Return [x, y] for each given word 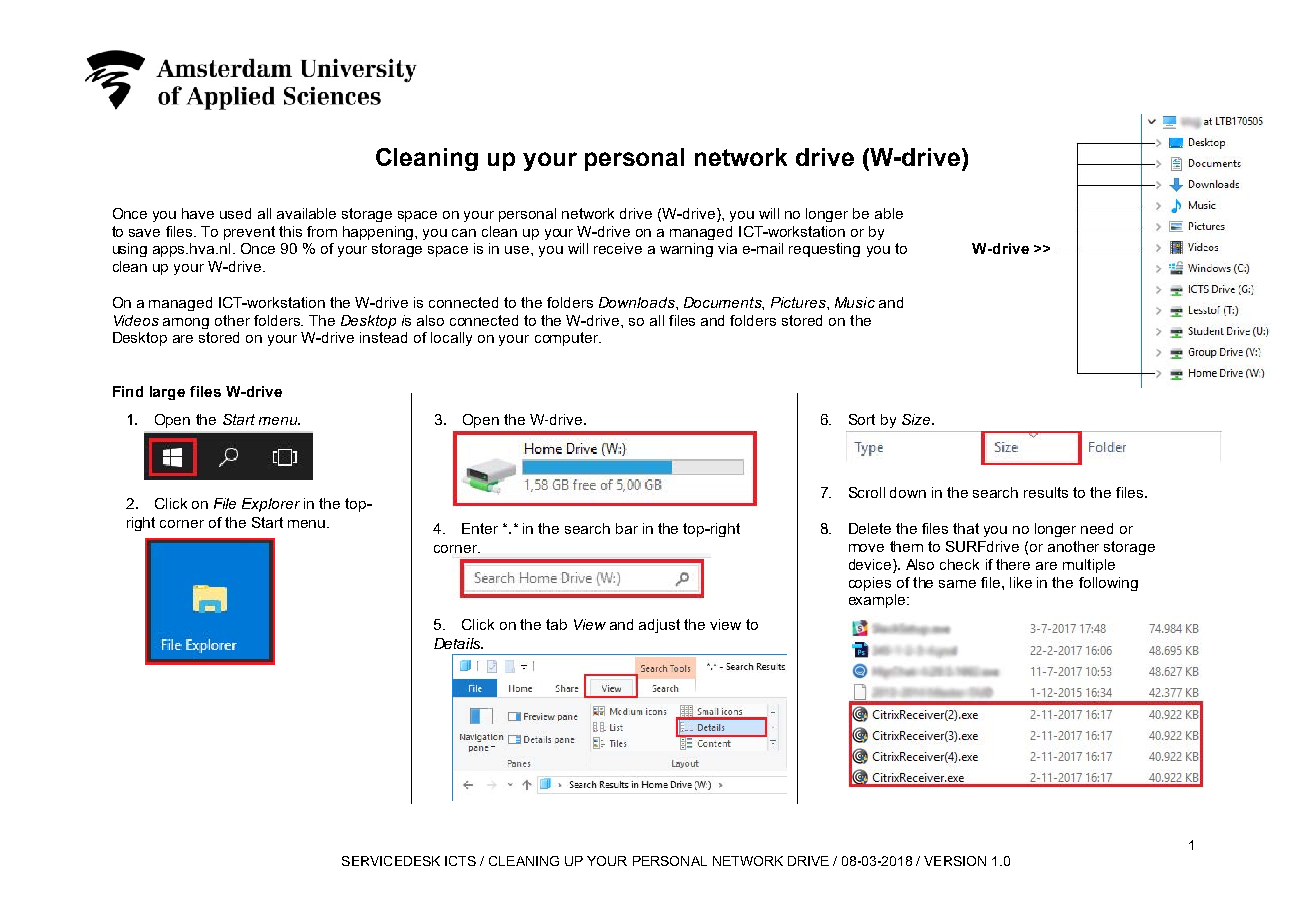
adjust [659, 626]
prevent [249, 233]
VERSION [955, 861]
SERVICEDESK [391, 861]
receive [618, 248]
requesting [824, 250]
